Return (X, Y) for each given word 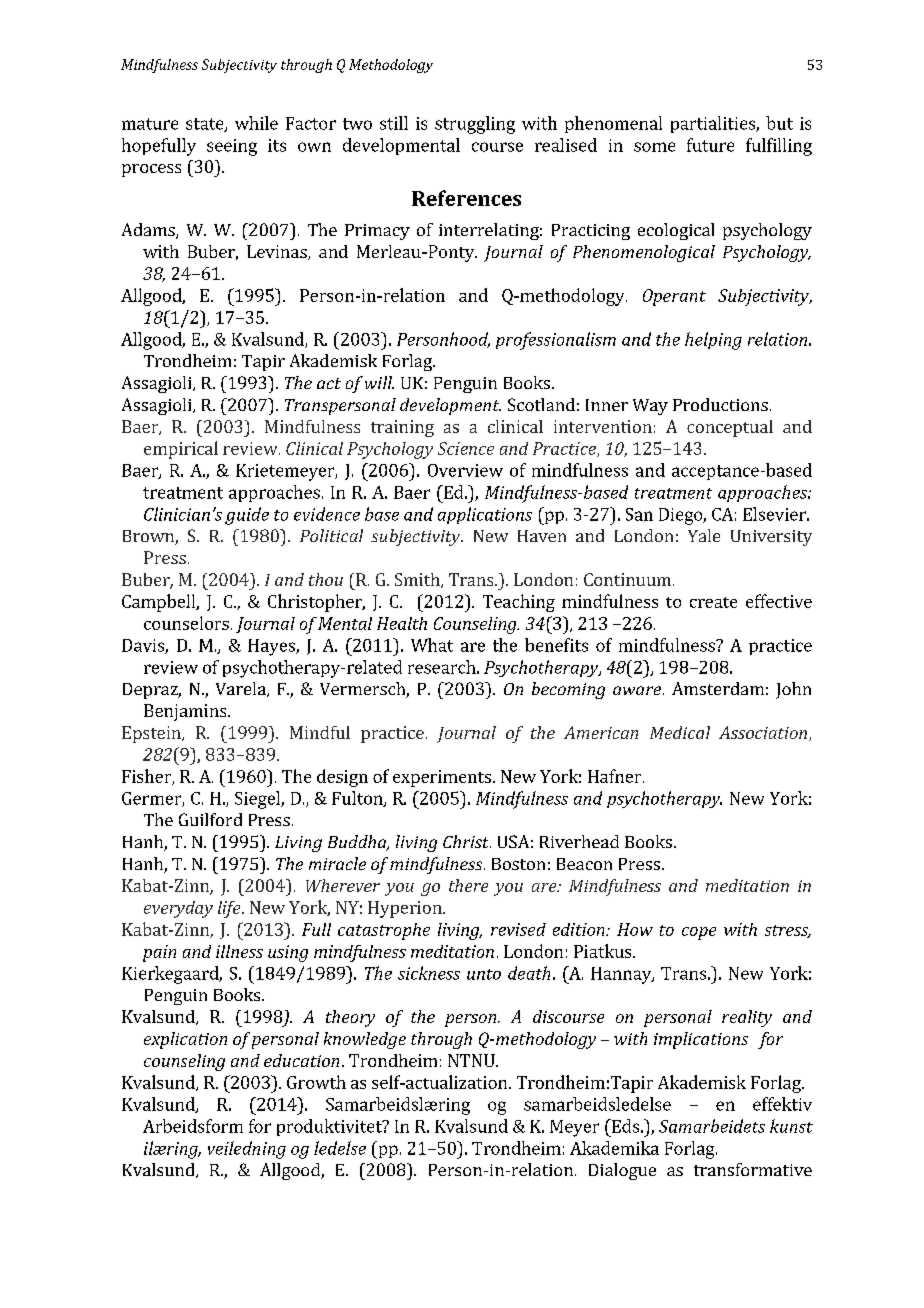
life (230, 909)
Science (466, 448)
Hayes (272, 647)
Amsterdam (718, 688)
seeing (232, 147)
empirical (181, 450)
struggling (475, 125)
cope (699, 933)
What (432, 645)
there (468, 885)
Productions (720, 404)
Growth (316, 1082)
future (710, 145)
